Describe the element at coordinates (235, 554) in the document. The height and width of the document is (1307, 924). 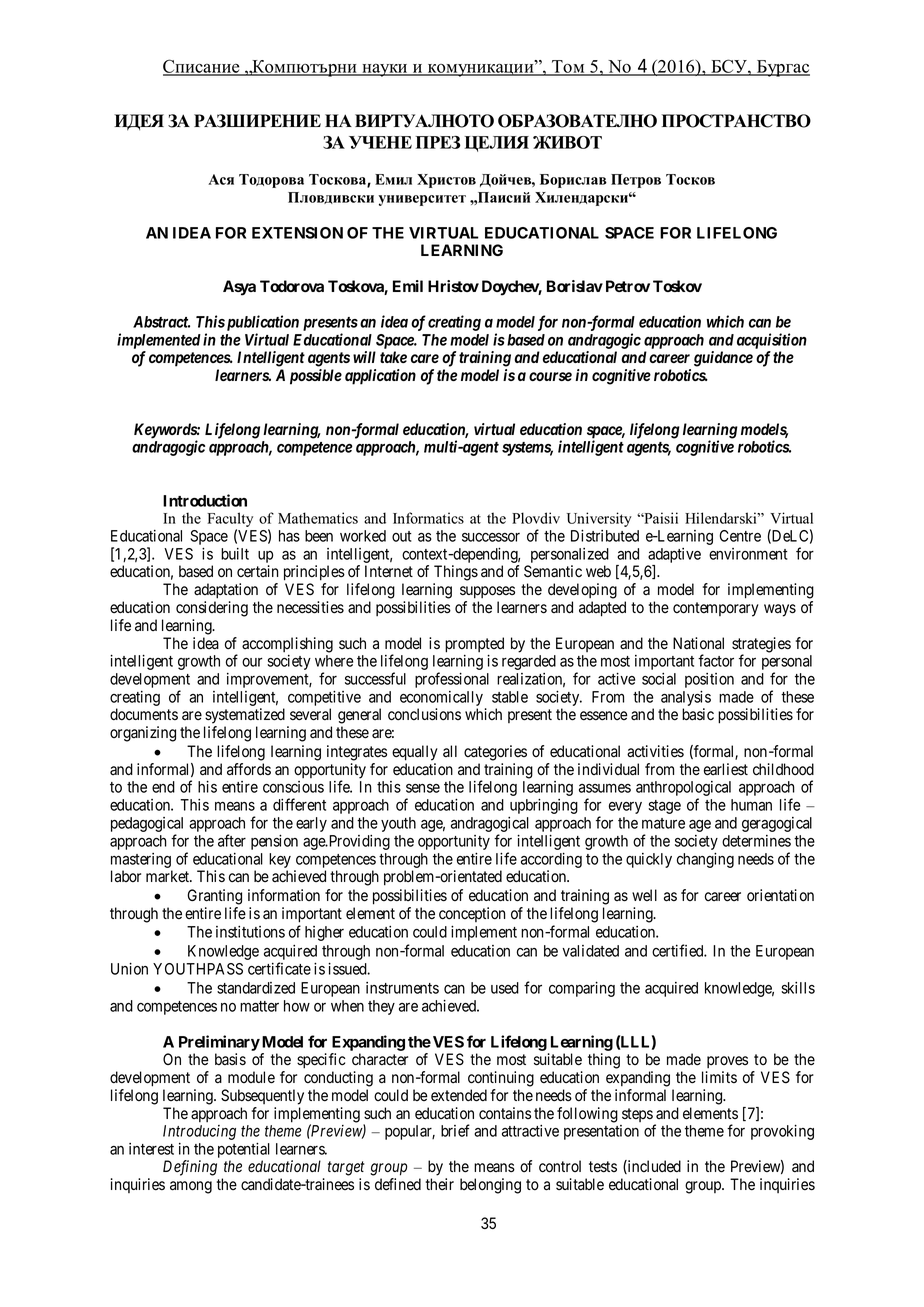
I see `built` at that location.
